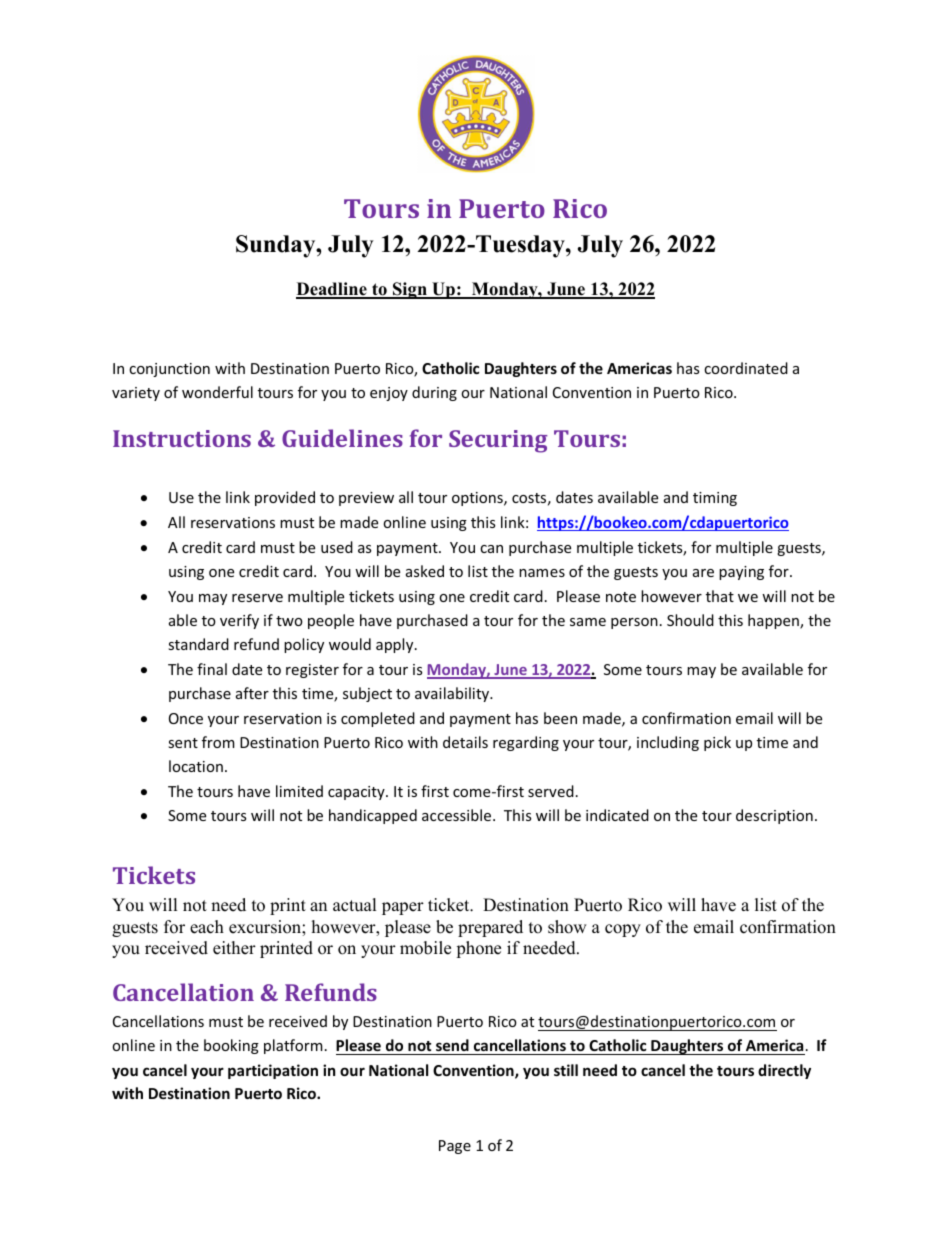 The width and height of the screenshot is (952, 1233). Describe the element at coordinates (169, 370) in the screenshot. I see `conjunction` at that location.
